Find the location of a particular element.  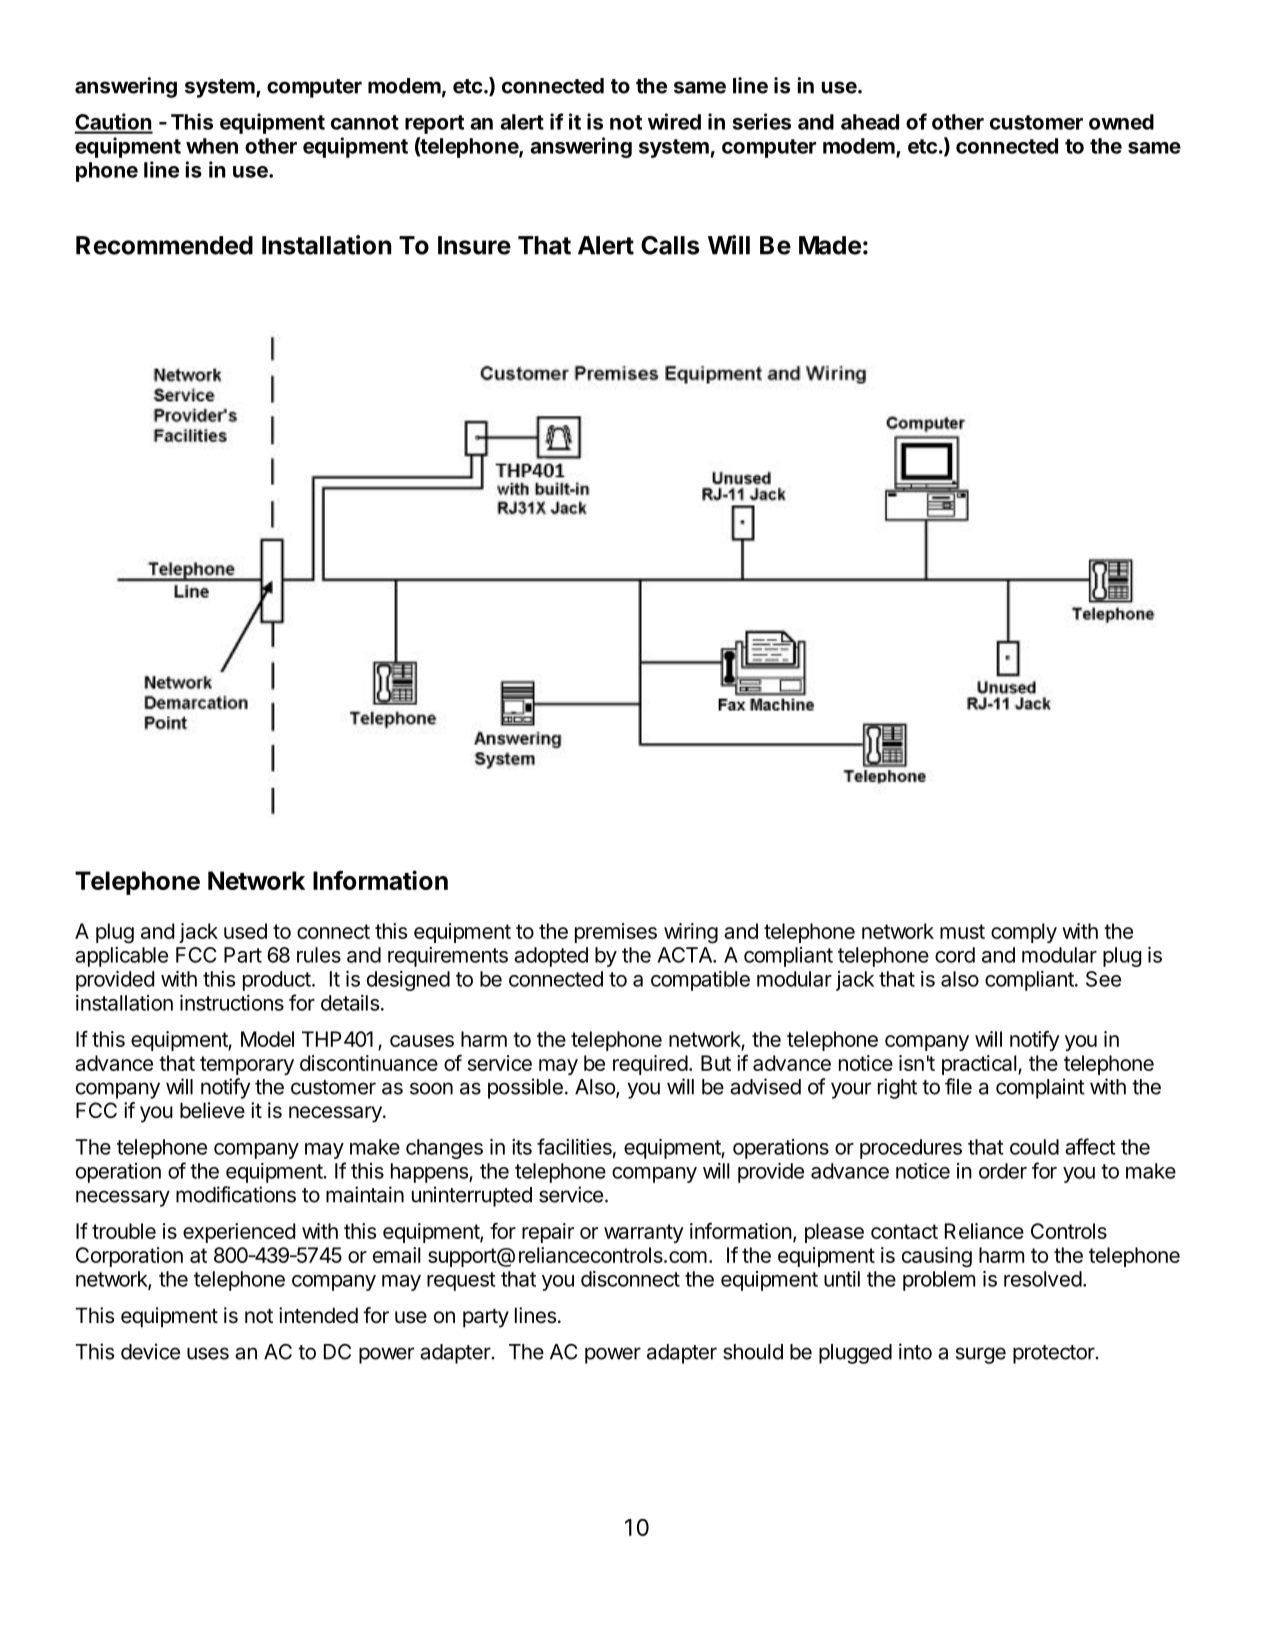

premises is located at coordinates (616, 933).
